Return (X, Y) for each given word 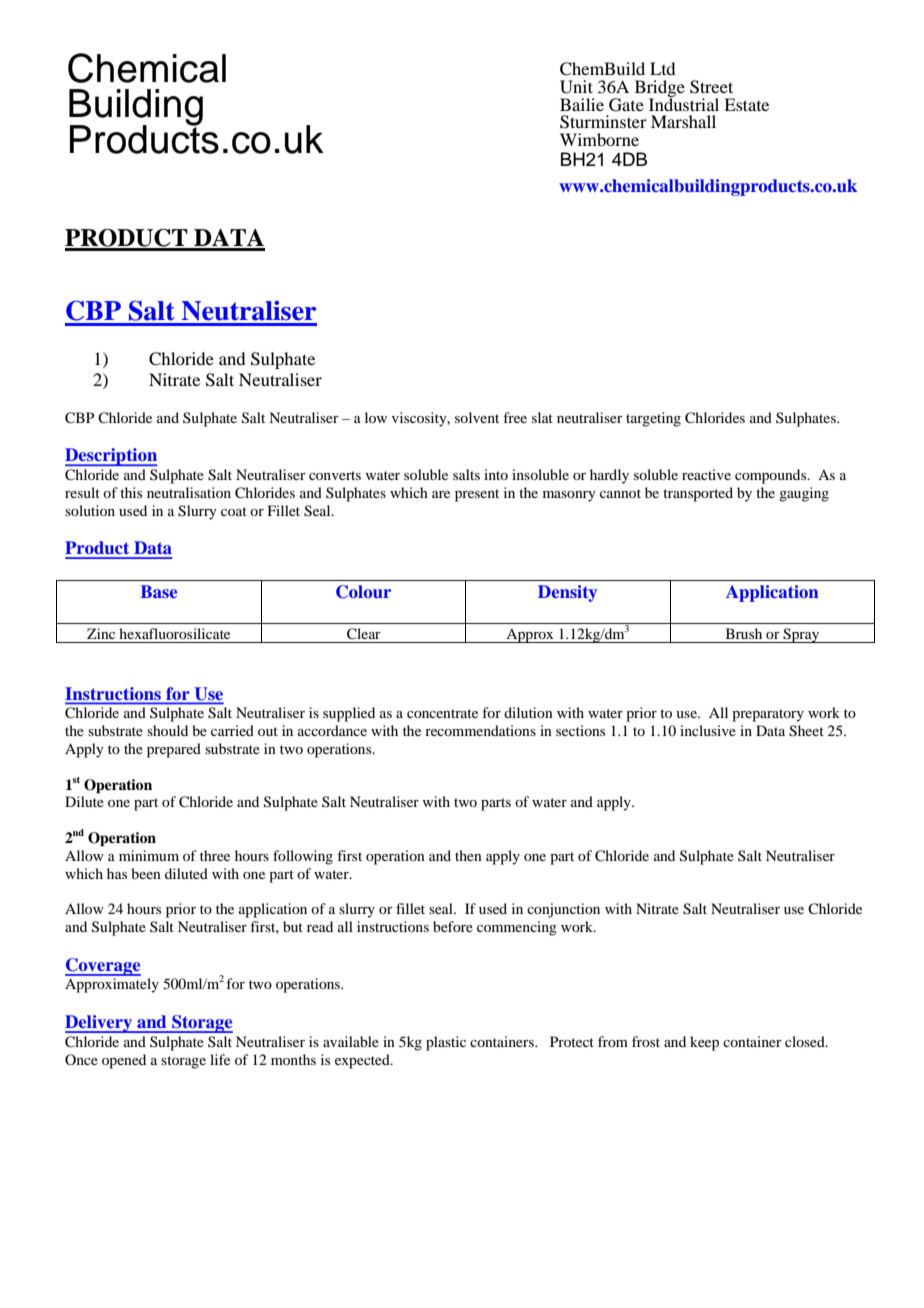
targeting (653, 419)
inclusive (708, 730)
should (167, 730)
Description (111, 457)
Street (711, 87)
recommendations (480, 730)
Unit (576, 87)
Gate (626, 105)
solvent (477, 417)
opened (124, 1061)
